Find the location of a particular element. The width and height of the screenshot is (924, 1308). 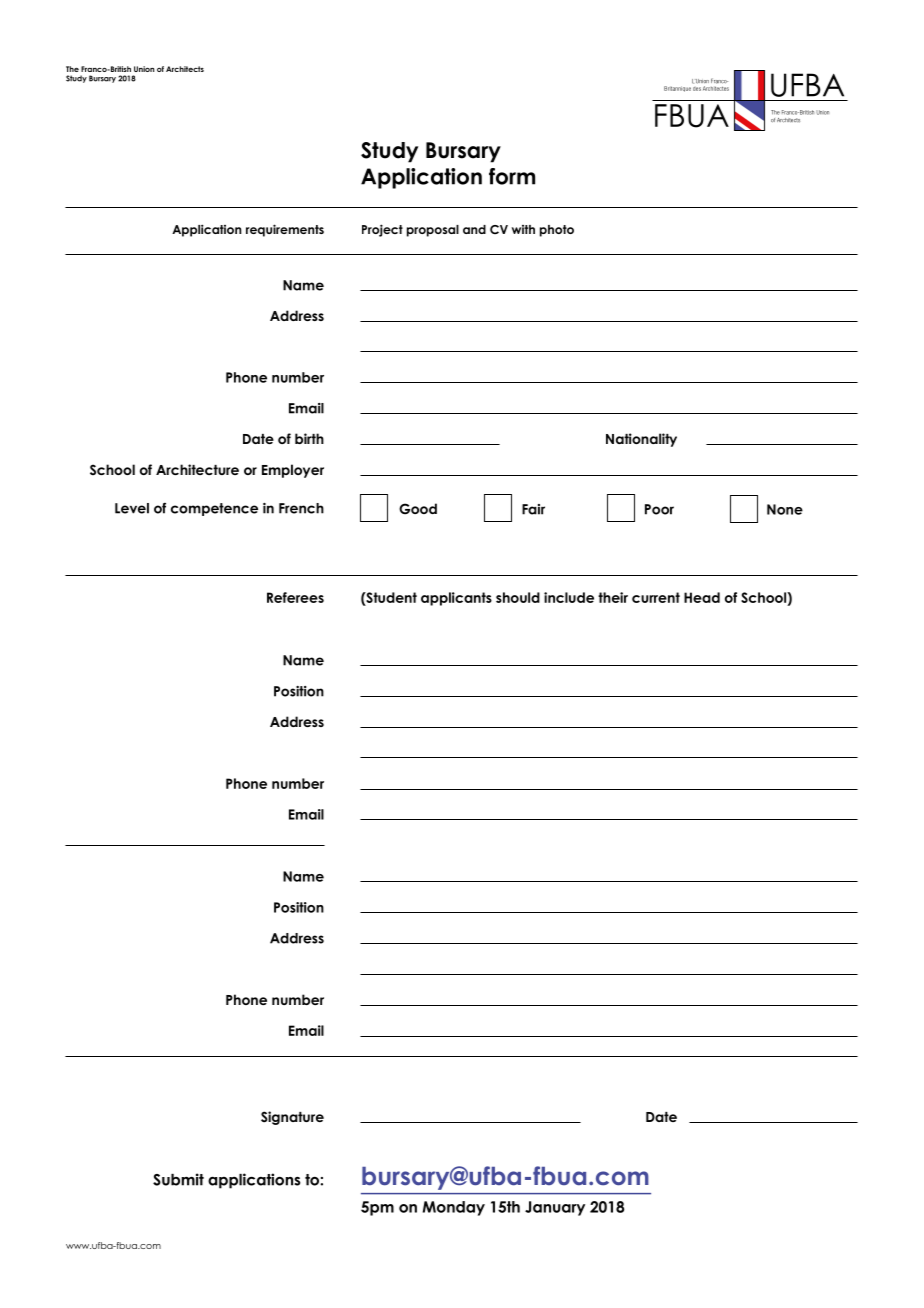

Submit is located at coordinates (178, 1179).
